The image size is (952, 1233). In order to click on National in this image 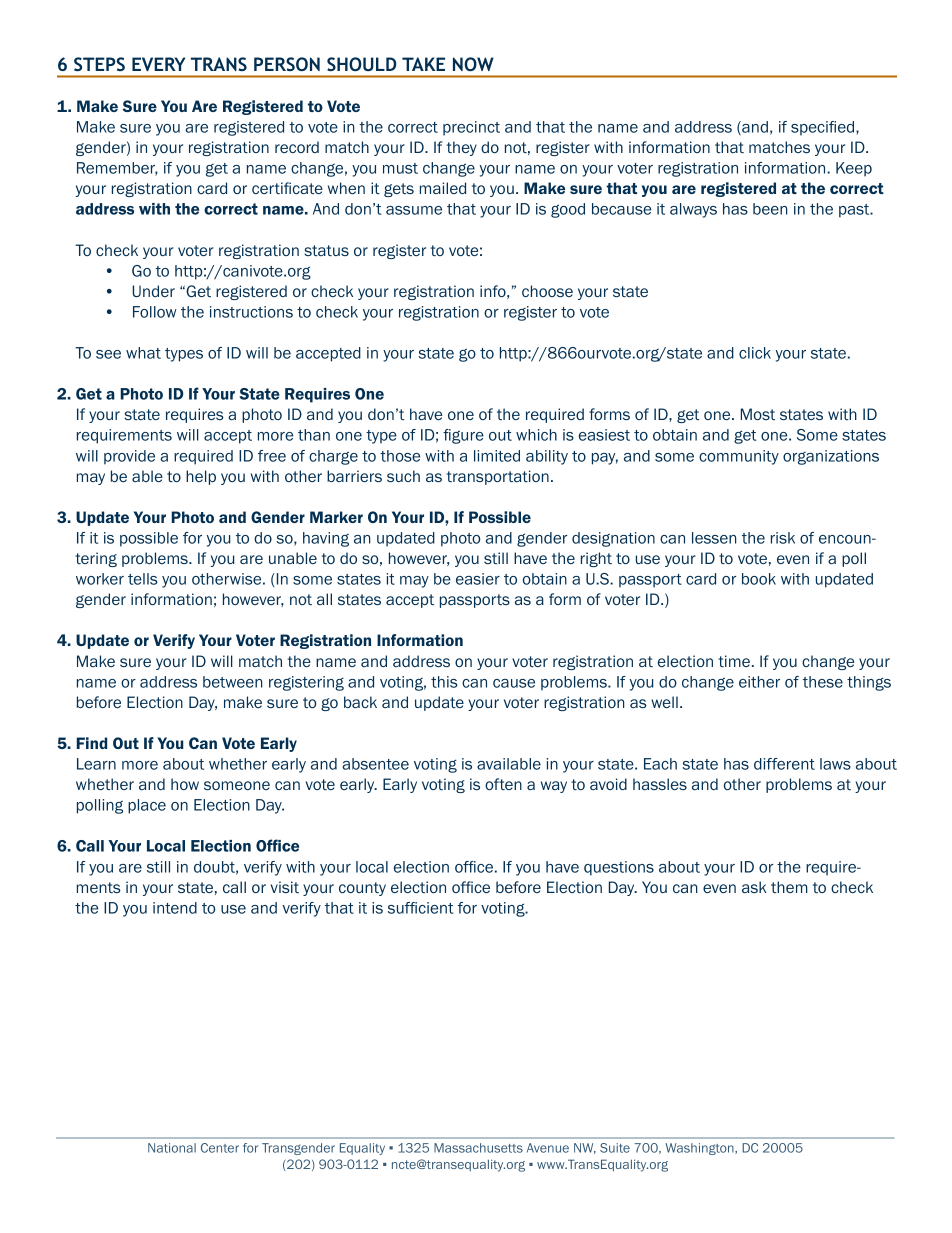, I will do `click(172, 1148)`.
